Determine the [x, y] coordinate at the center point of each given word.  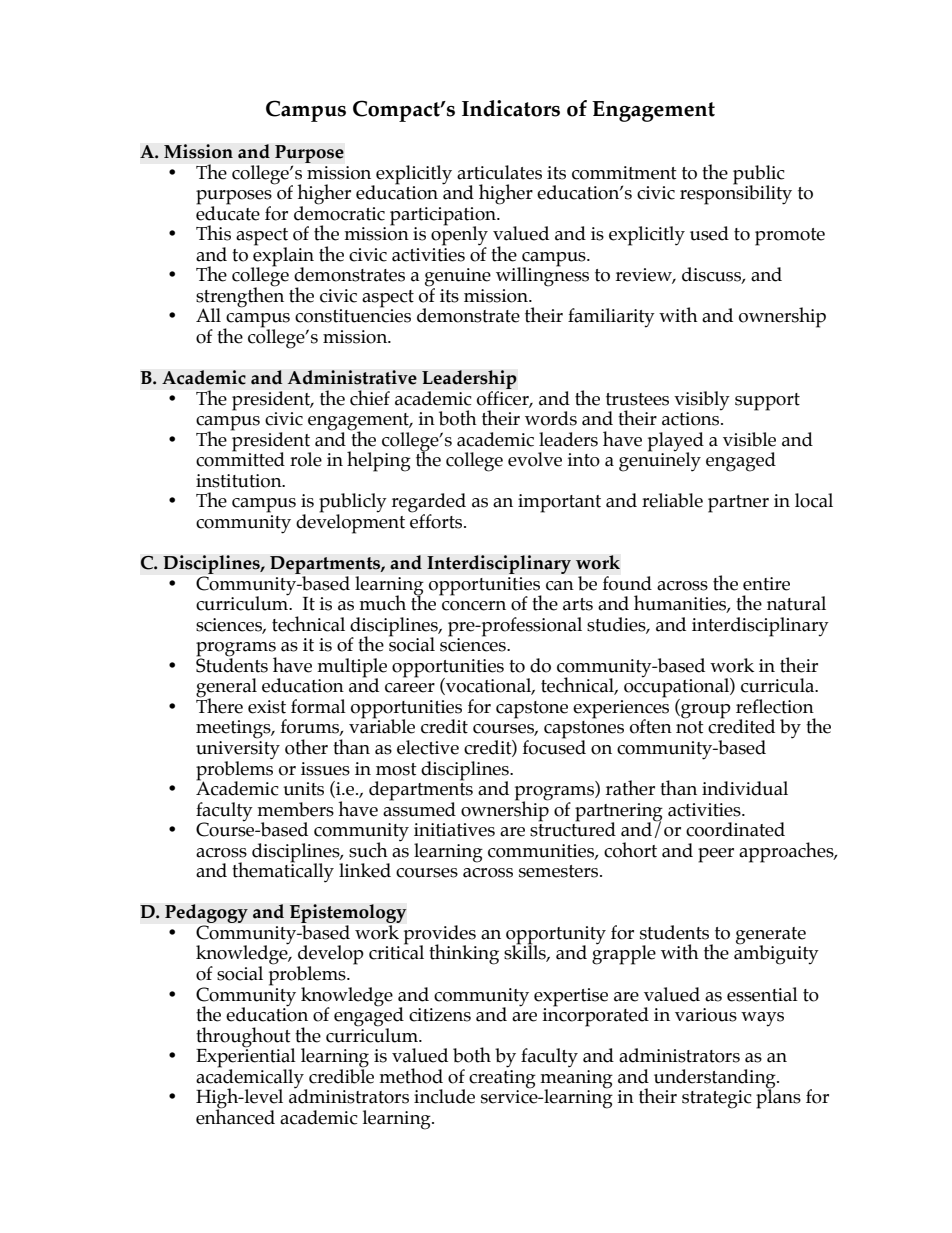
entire [766, 584]
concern [474, 606]
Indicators [511, 108]
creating [502, 1078]
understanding [716, 1079]
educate [228, 212]
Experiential [246, 1058]
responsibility [736, 194]
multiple [352, 668]
